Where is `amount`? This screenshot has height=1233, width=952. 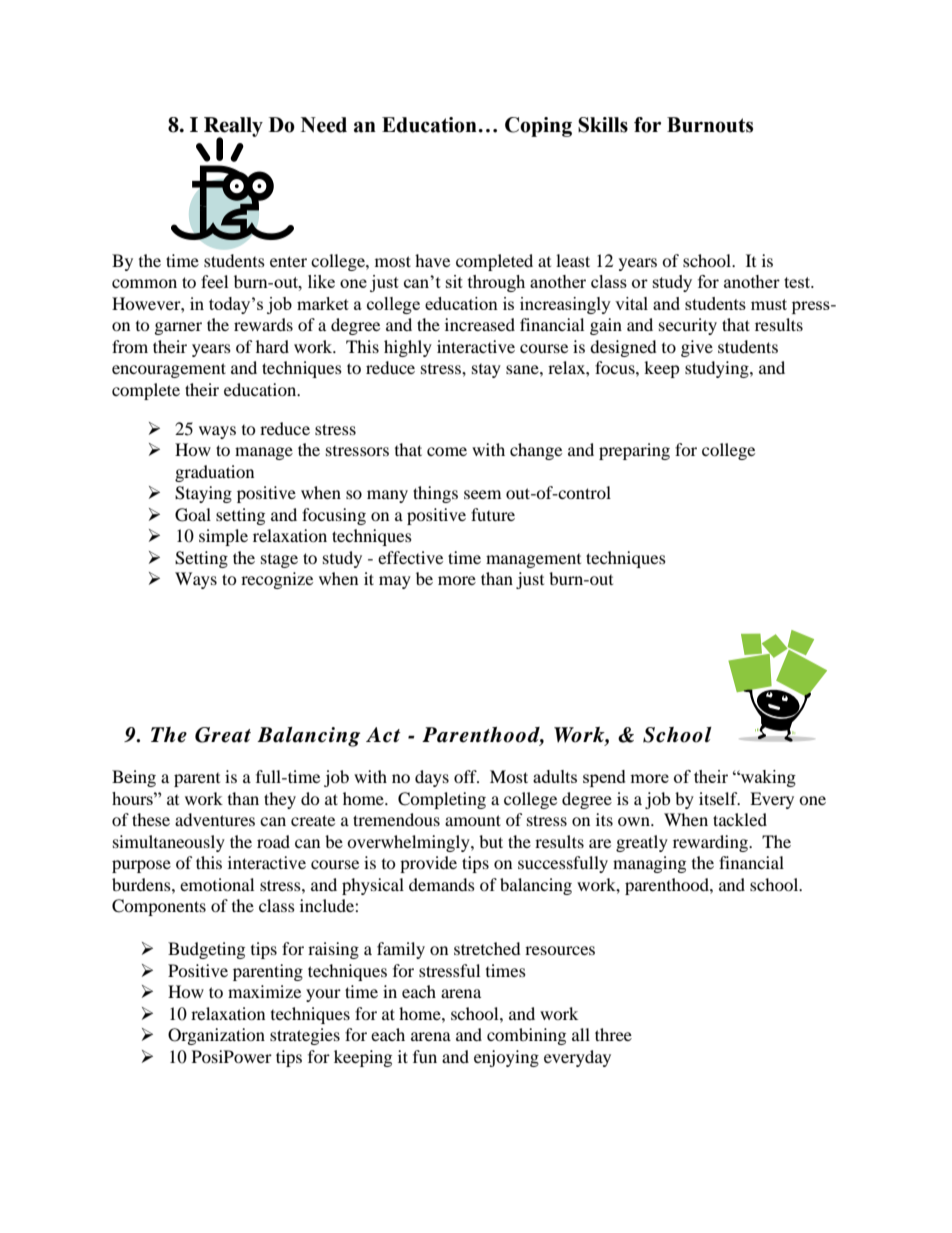 amount is located at coordinates (473, 820).
